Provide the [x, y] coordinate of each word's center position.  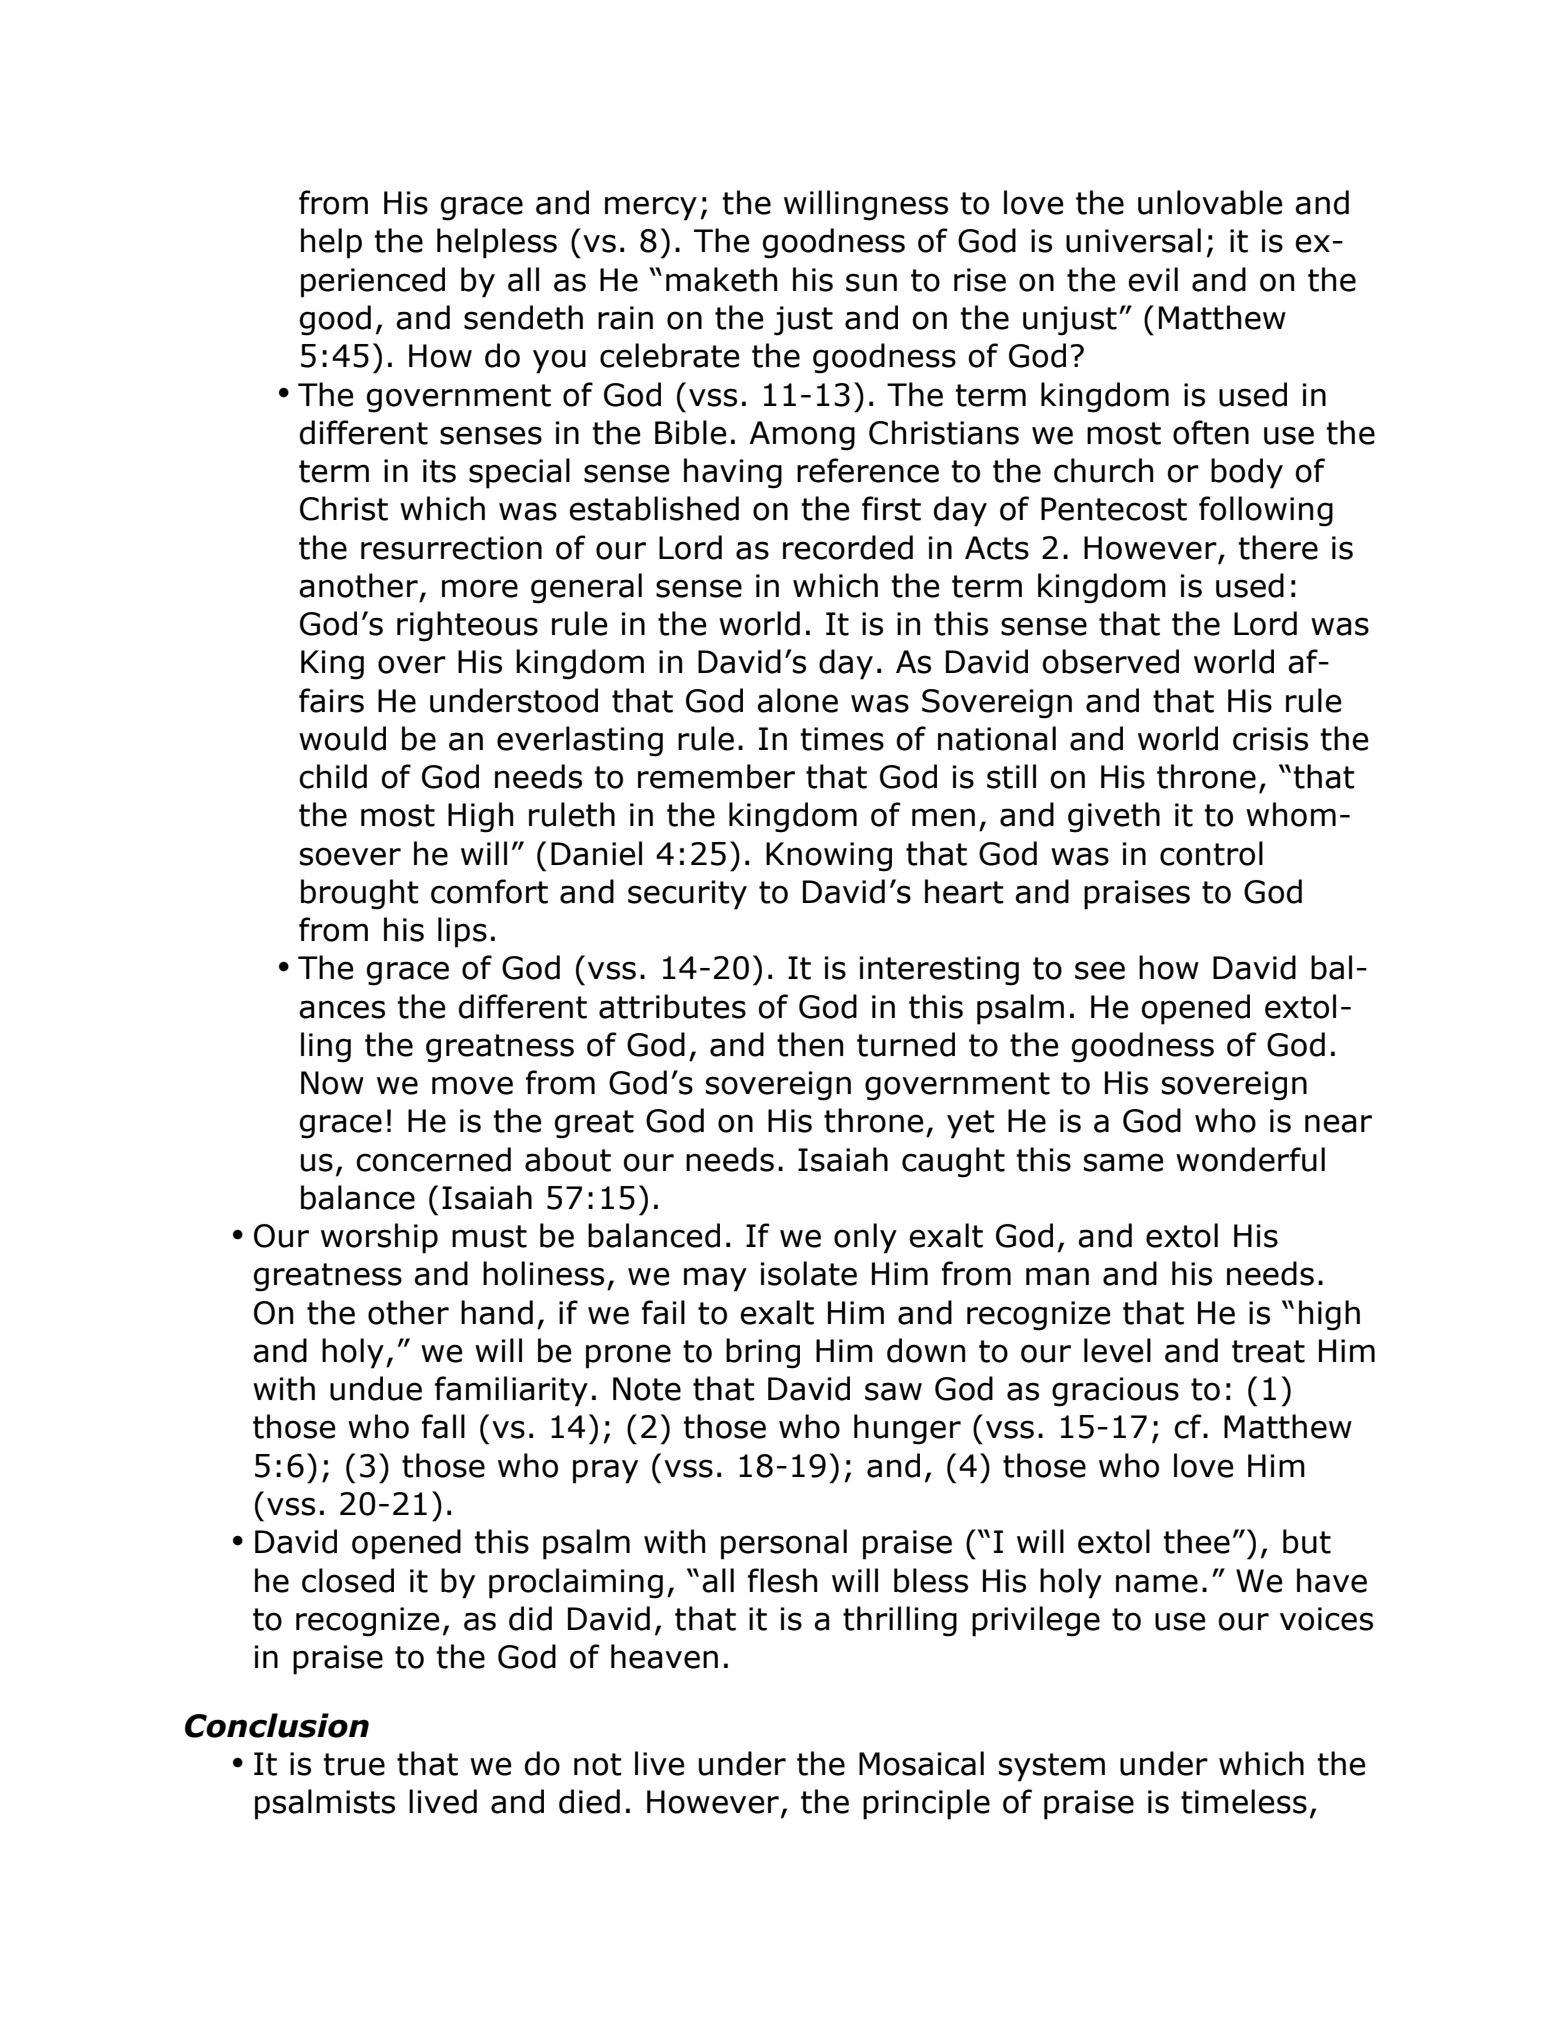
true [354, 1764]
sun [871, 282]
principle [926, 1804]
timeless [1244, 1801]
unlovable [1210, 202]
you [559, 361]
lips [462, 932]
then [810, 1044]
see [1100, 970]
